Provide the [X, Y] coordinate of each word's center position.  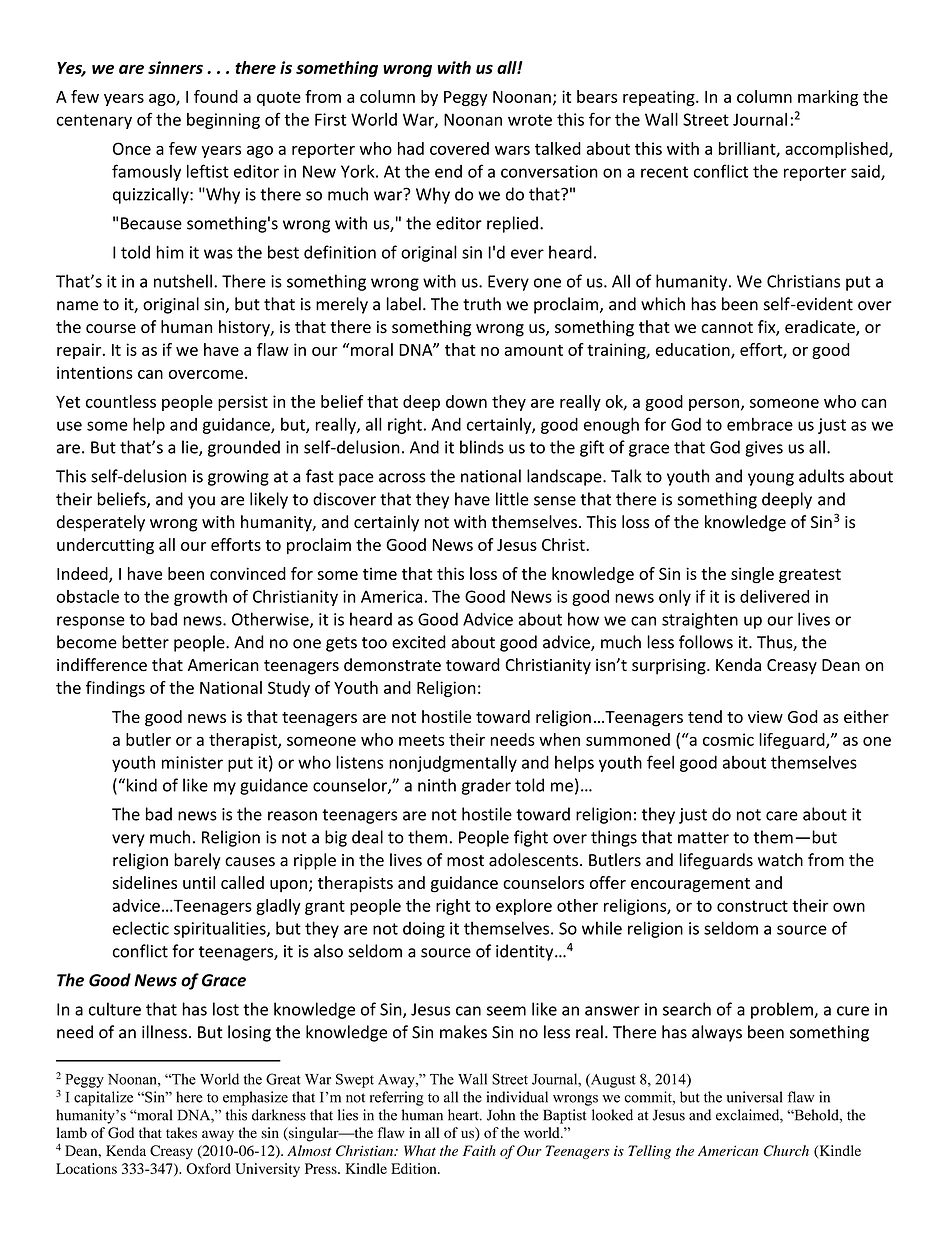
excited [419, 642]
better [145, 642]
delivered [774, 596]
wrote [530, 120]
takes [181, 1132]
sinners [175, 67]
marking [828, 98]
